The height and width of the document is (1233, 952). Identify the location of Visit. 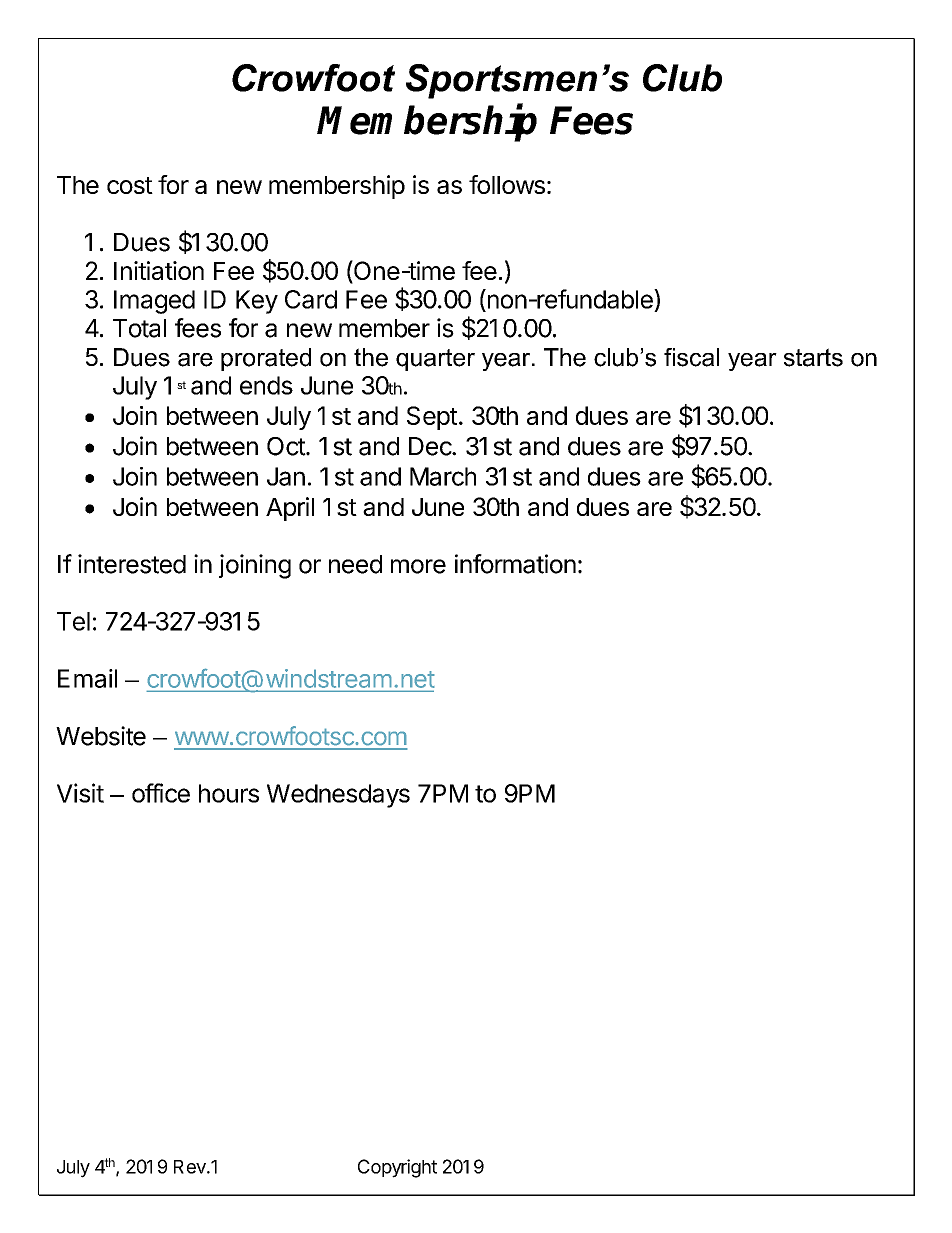
(80, 793).
